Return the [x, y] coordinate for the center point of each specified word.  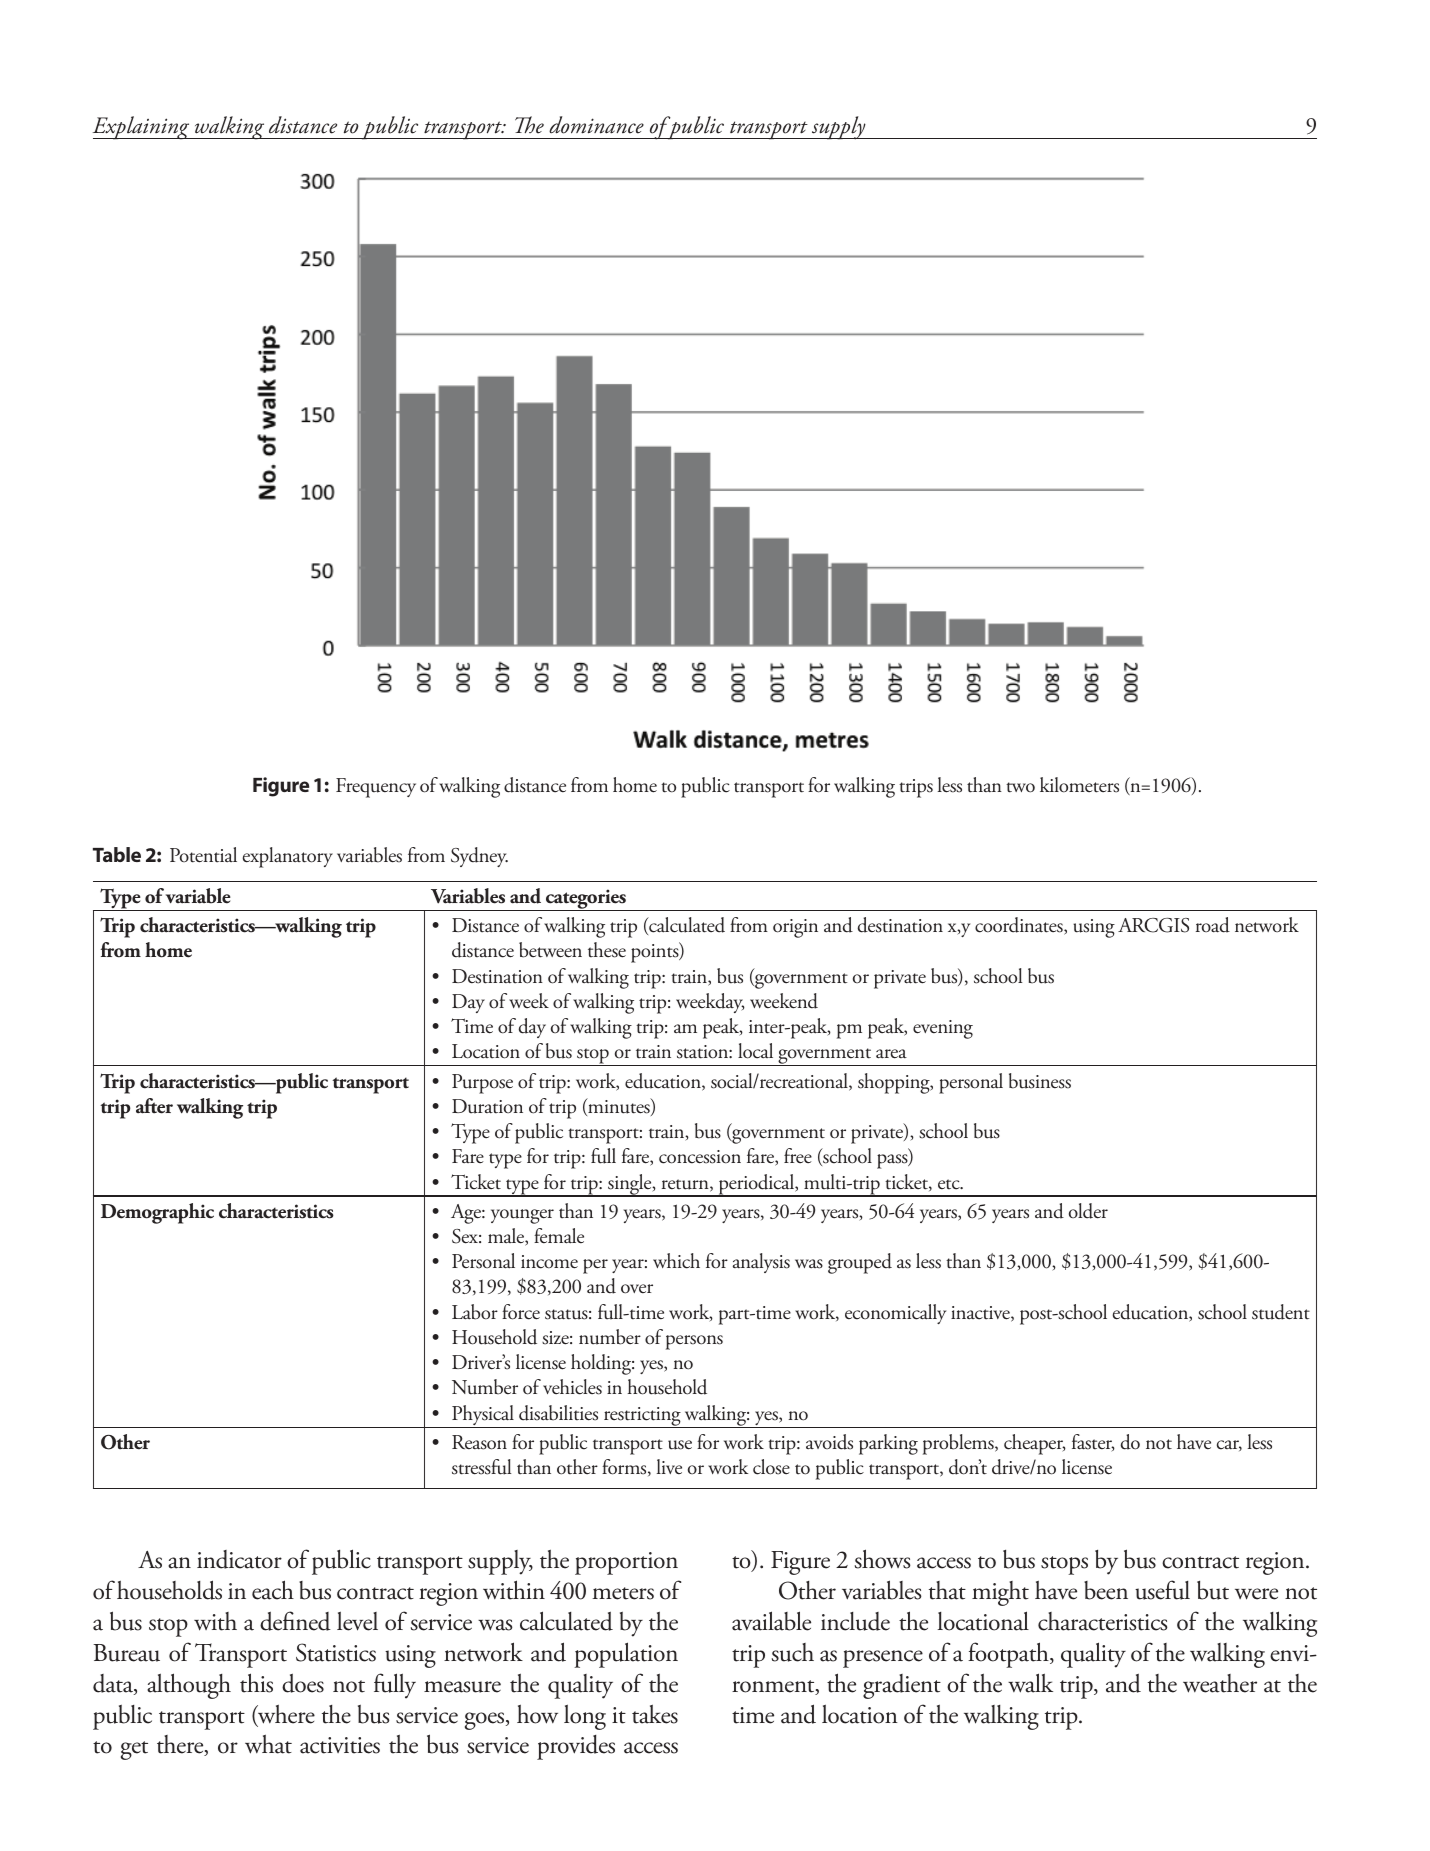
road [1213, 925]
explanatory [288, 857]
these [607, 950]
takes [655, 1714]
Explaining [142, 128]
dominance [596, 125]
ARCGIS [1153, 925]
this [256, 1683]
